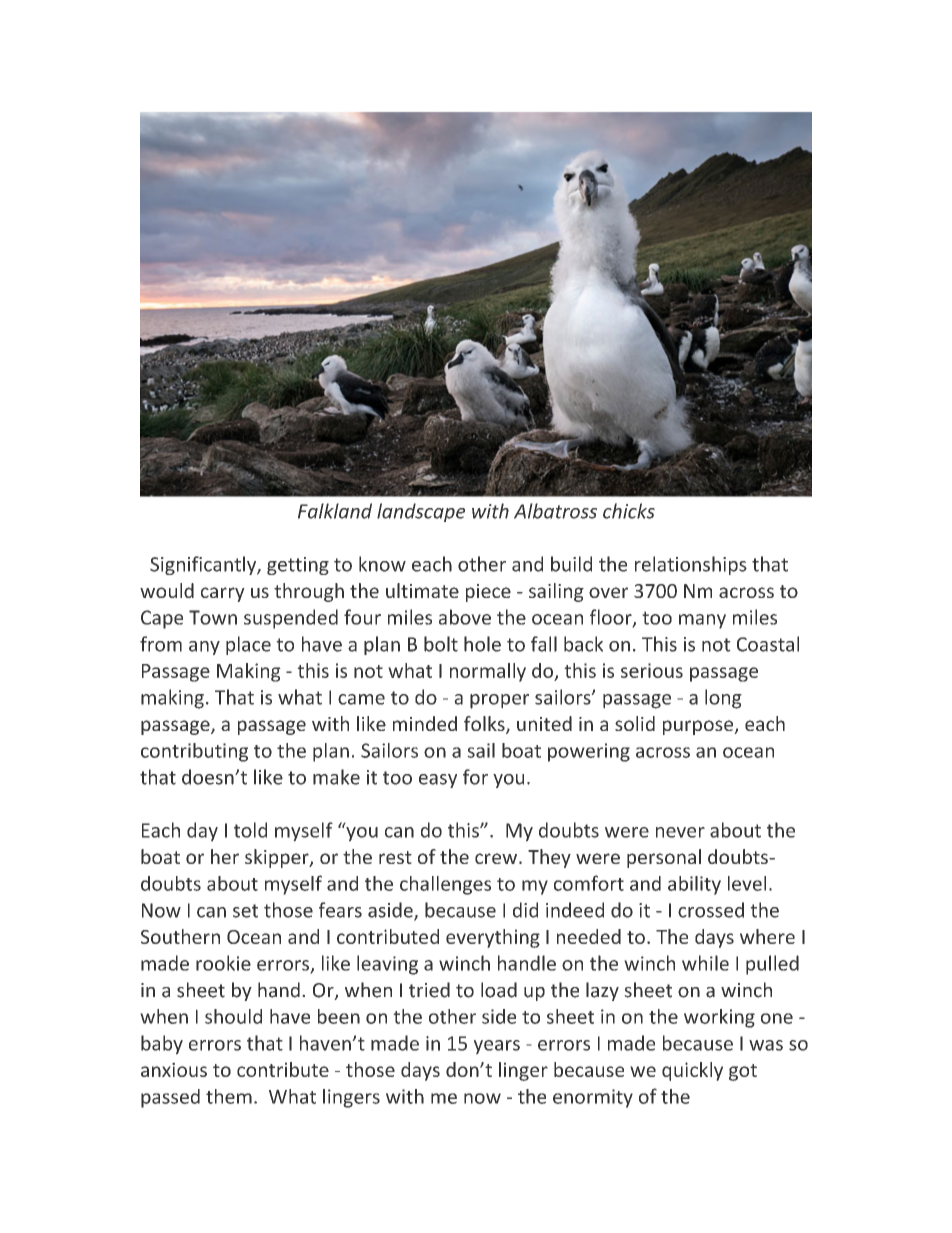 The height and width of the page is (1233, 952). What do you see at coordinates (438, 781) in the page?
I see `easy` at bounding box center [438, 781].
